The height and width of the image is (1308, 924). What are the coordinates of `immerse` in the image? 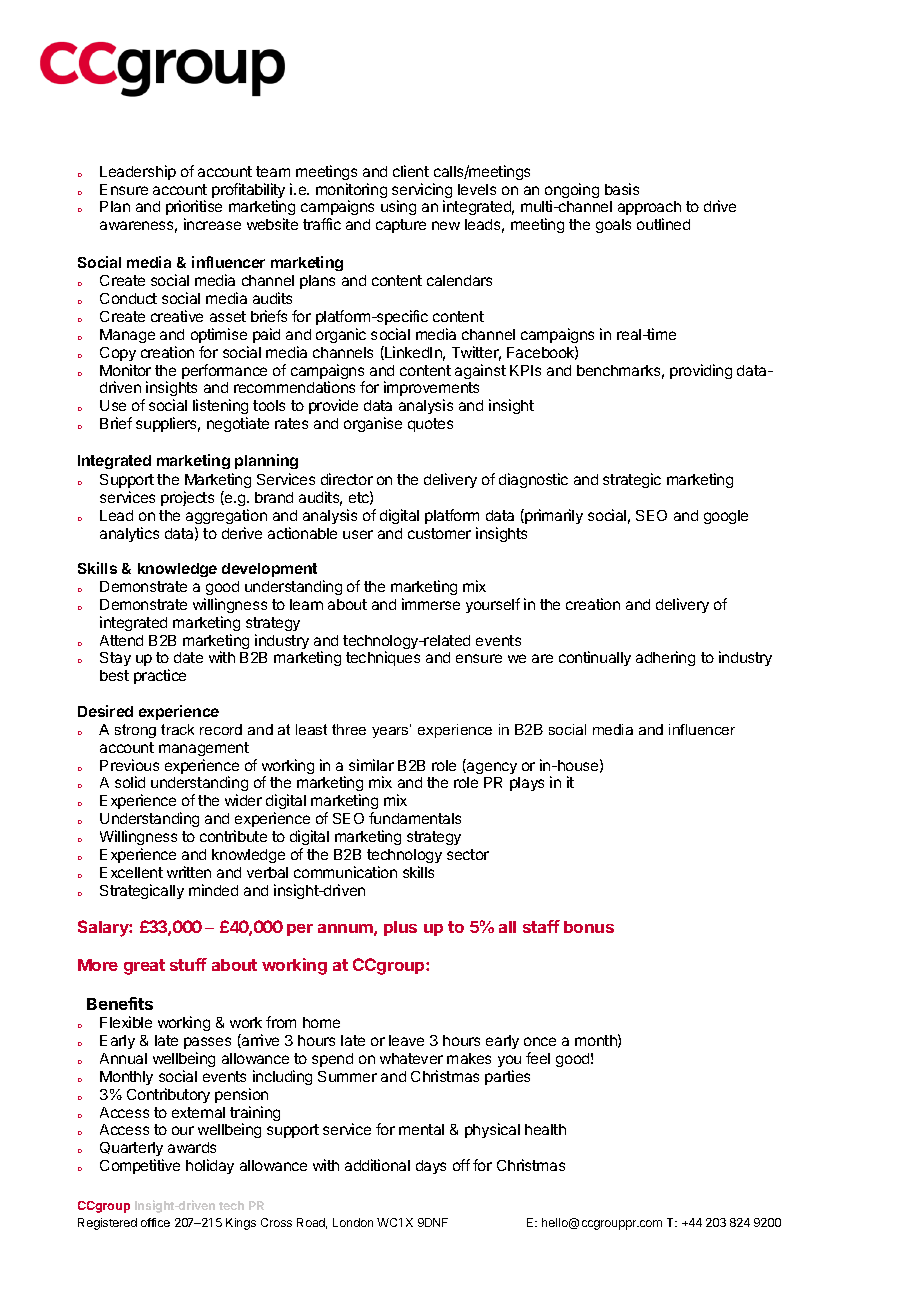 It's located at (431, 604).
